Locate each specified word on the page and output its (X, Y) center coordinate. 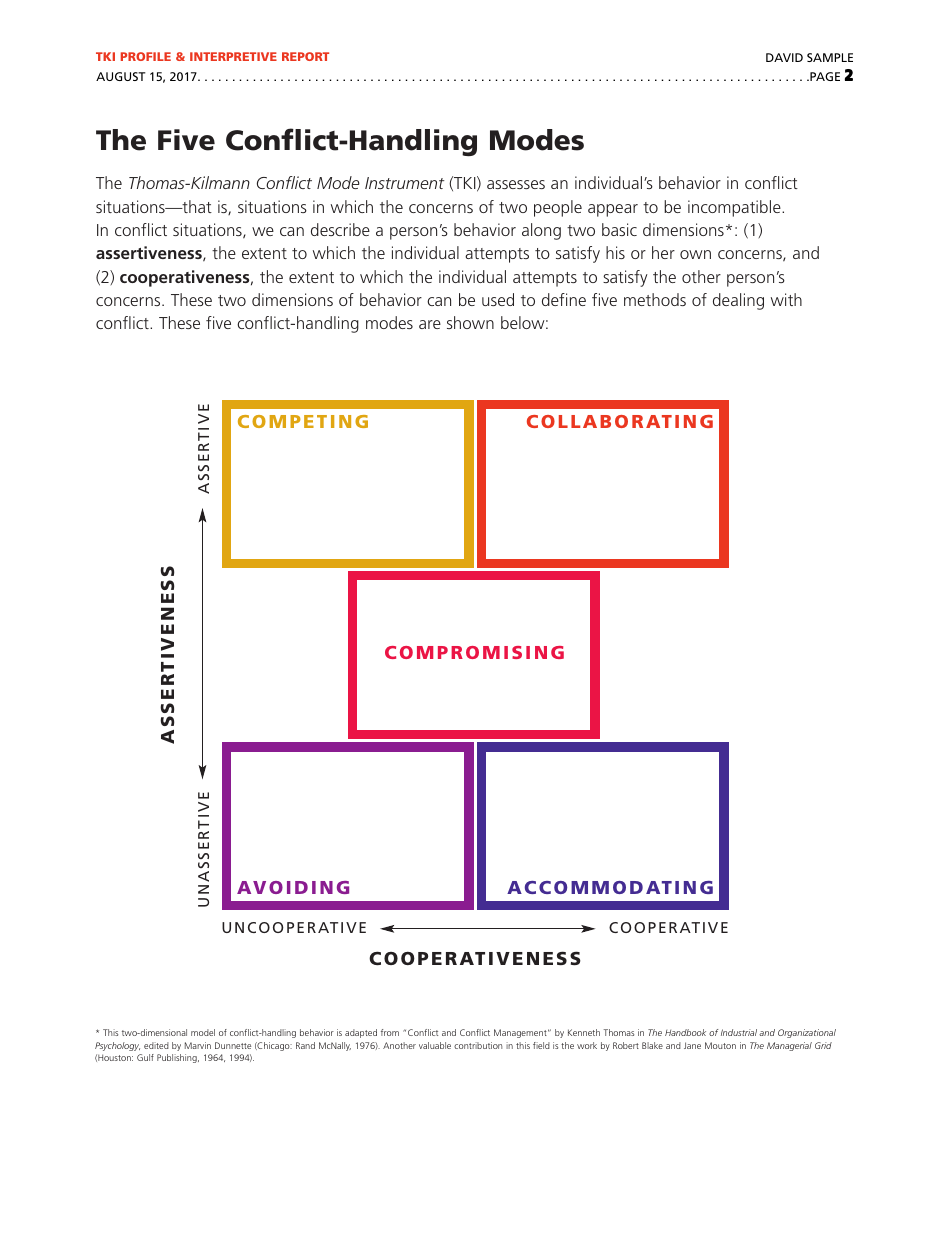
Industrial (739, 1032)
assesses (516, 184)
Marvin (198, 1045)
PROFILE (146, 56)
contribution (478, 1045)
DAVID (784, 57)
